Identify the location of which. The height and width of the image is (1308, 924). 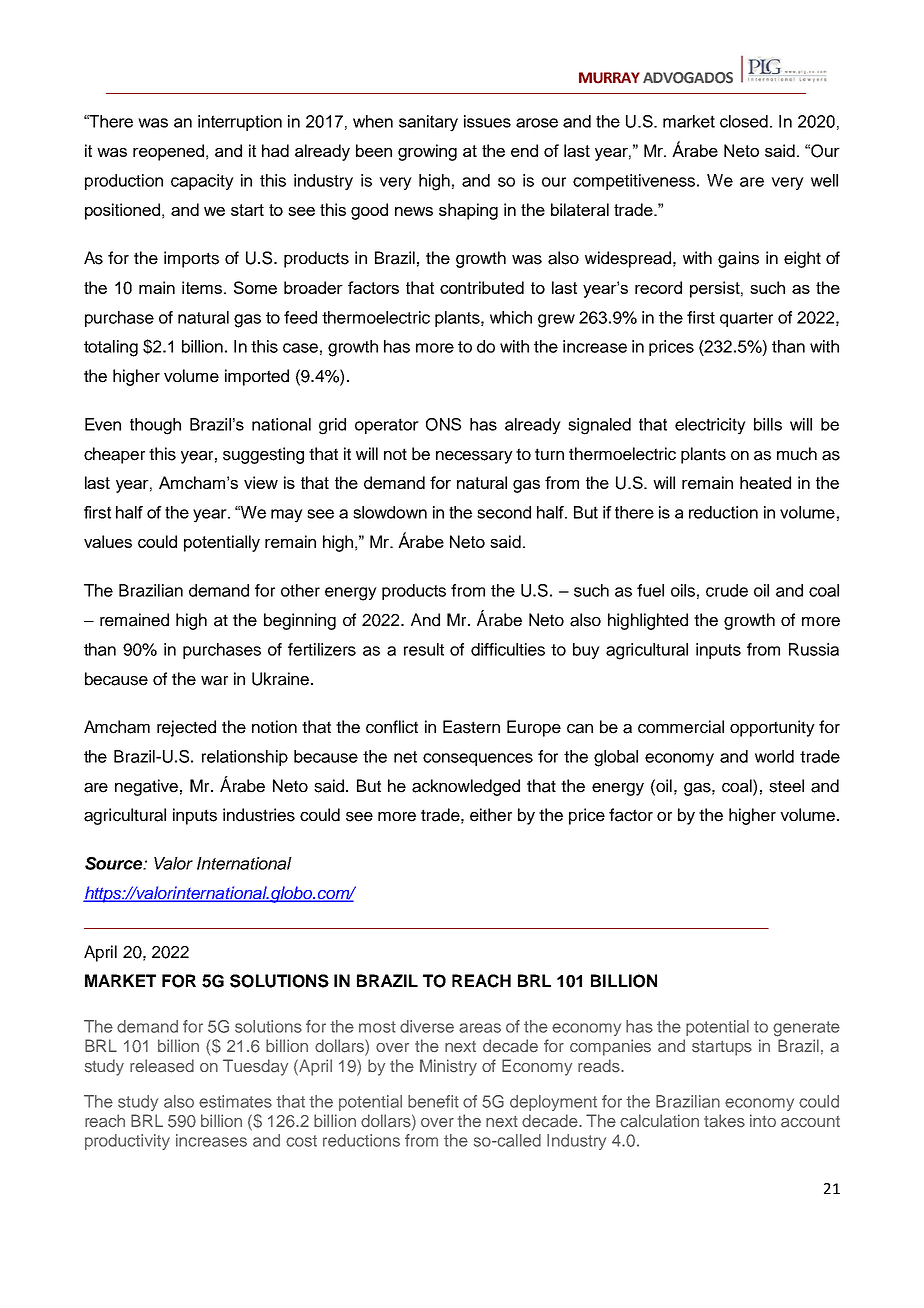
(511, 317).
